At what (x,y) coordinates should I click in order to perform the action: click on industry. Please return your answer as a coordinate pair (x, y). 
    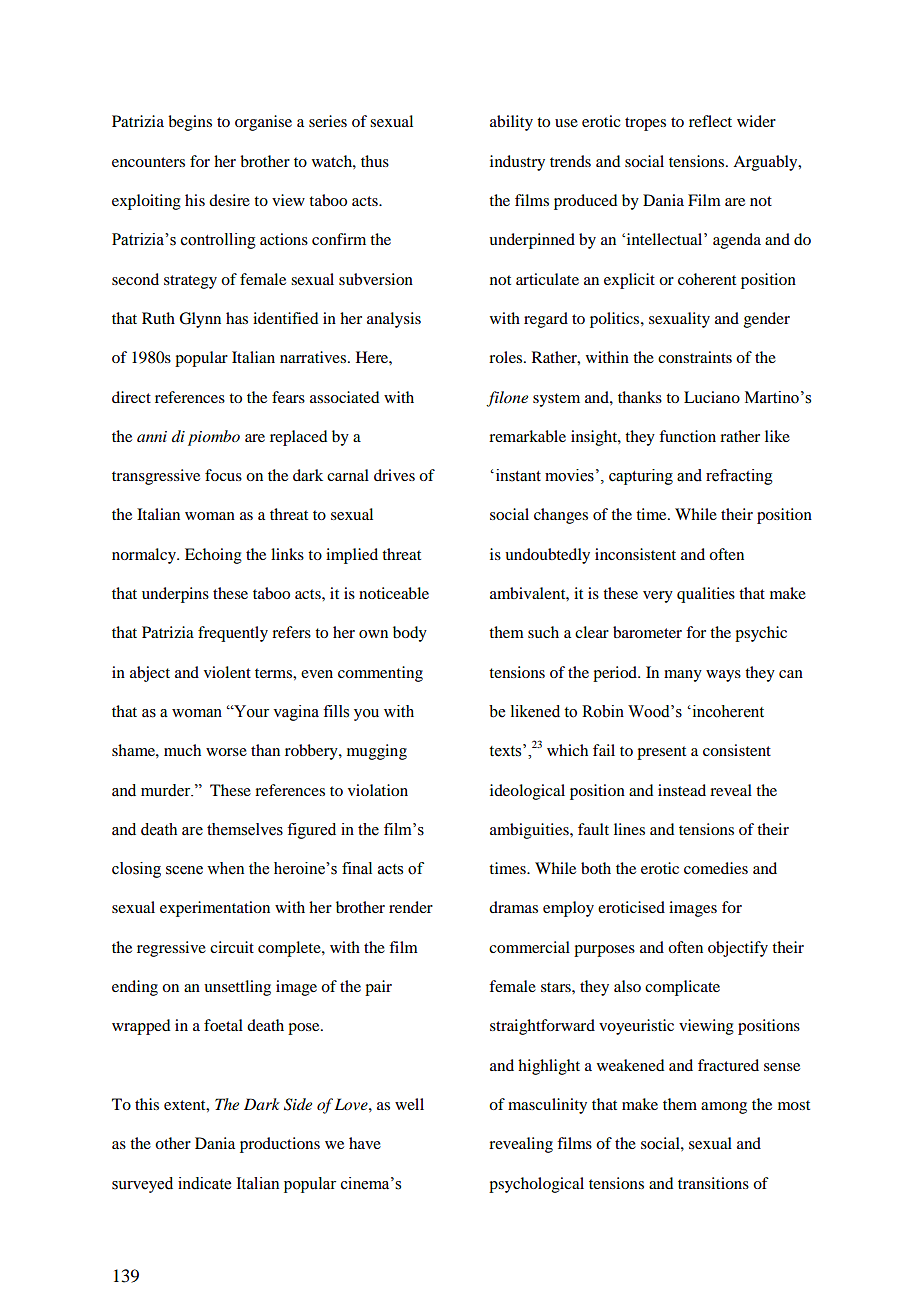
    Looking at the image, I should click on (517, 163).
